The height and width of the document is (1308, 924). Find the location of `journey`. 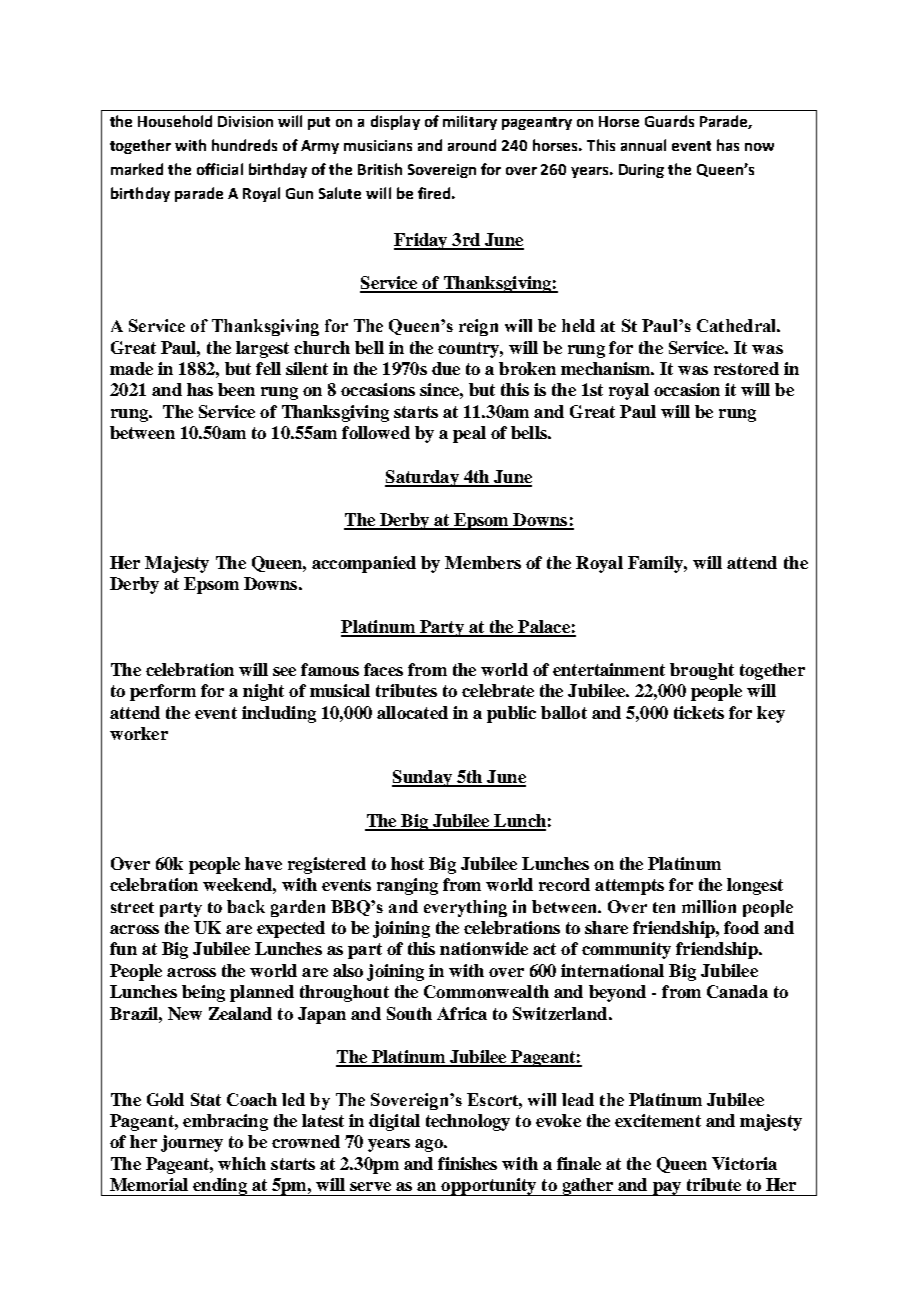

journey is located at coordinates (192, 1143).
